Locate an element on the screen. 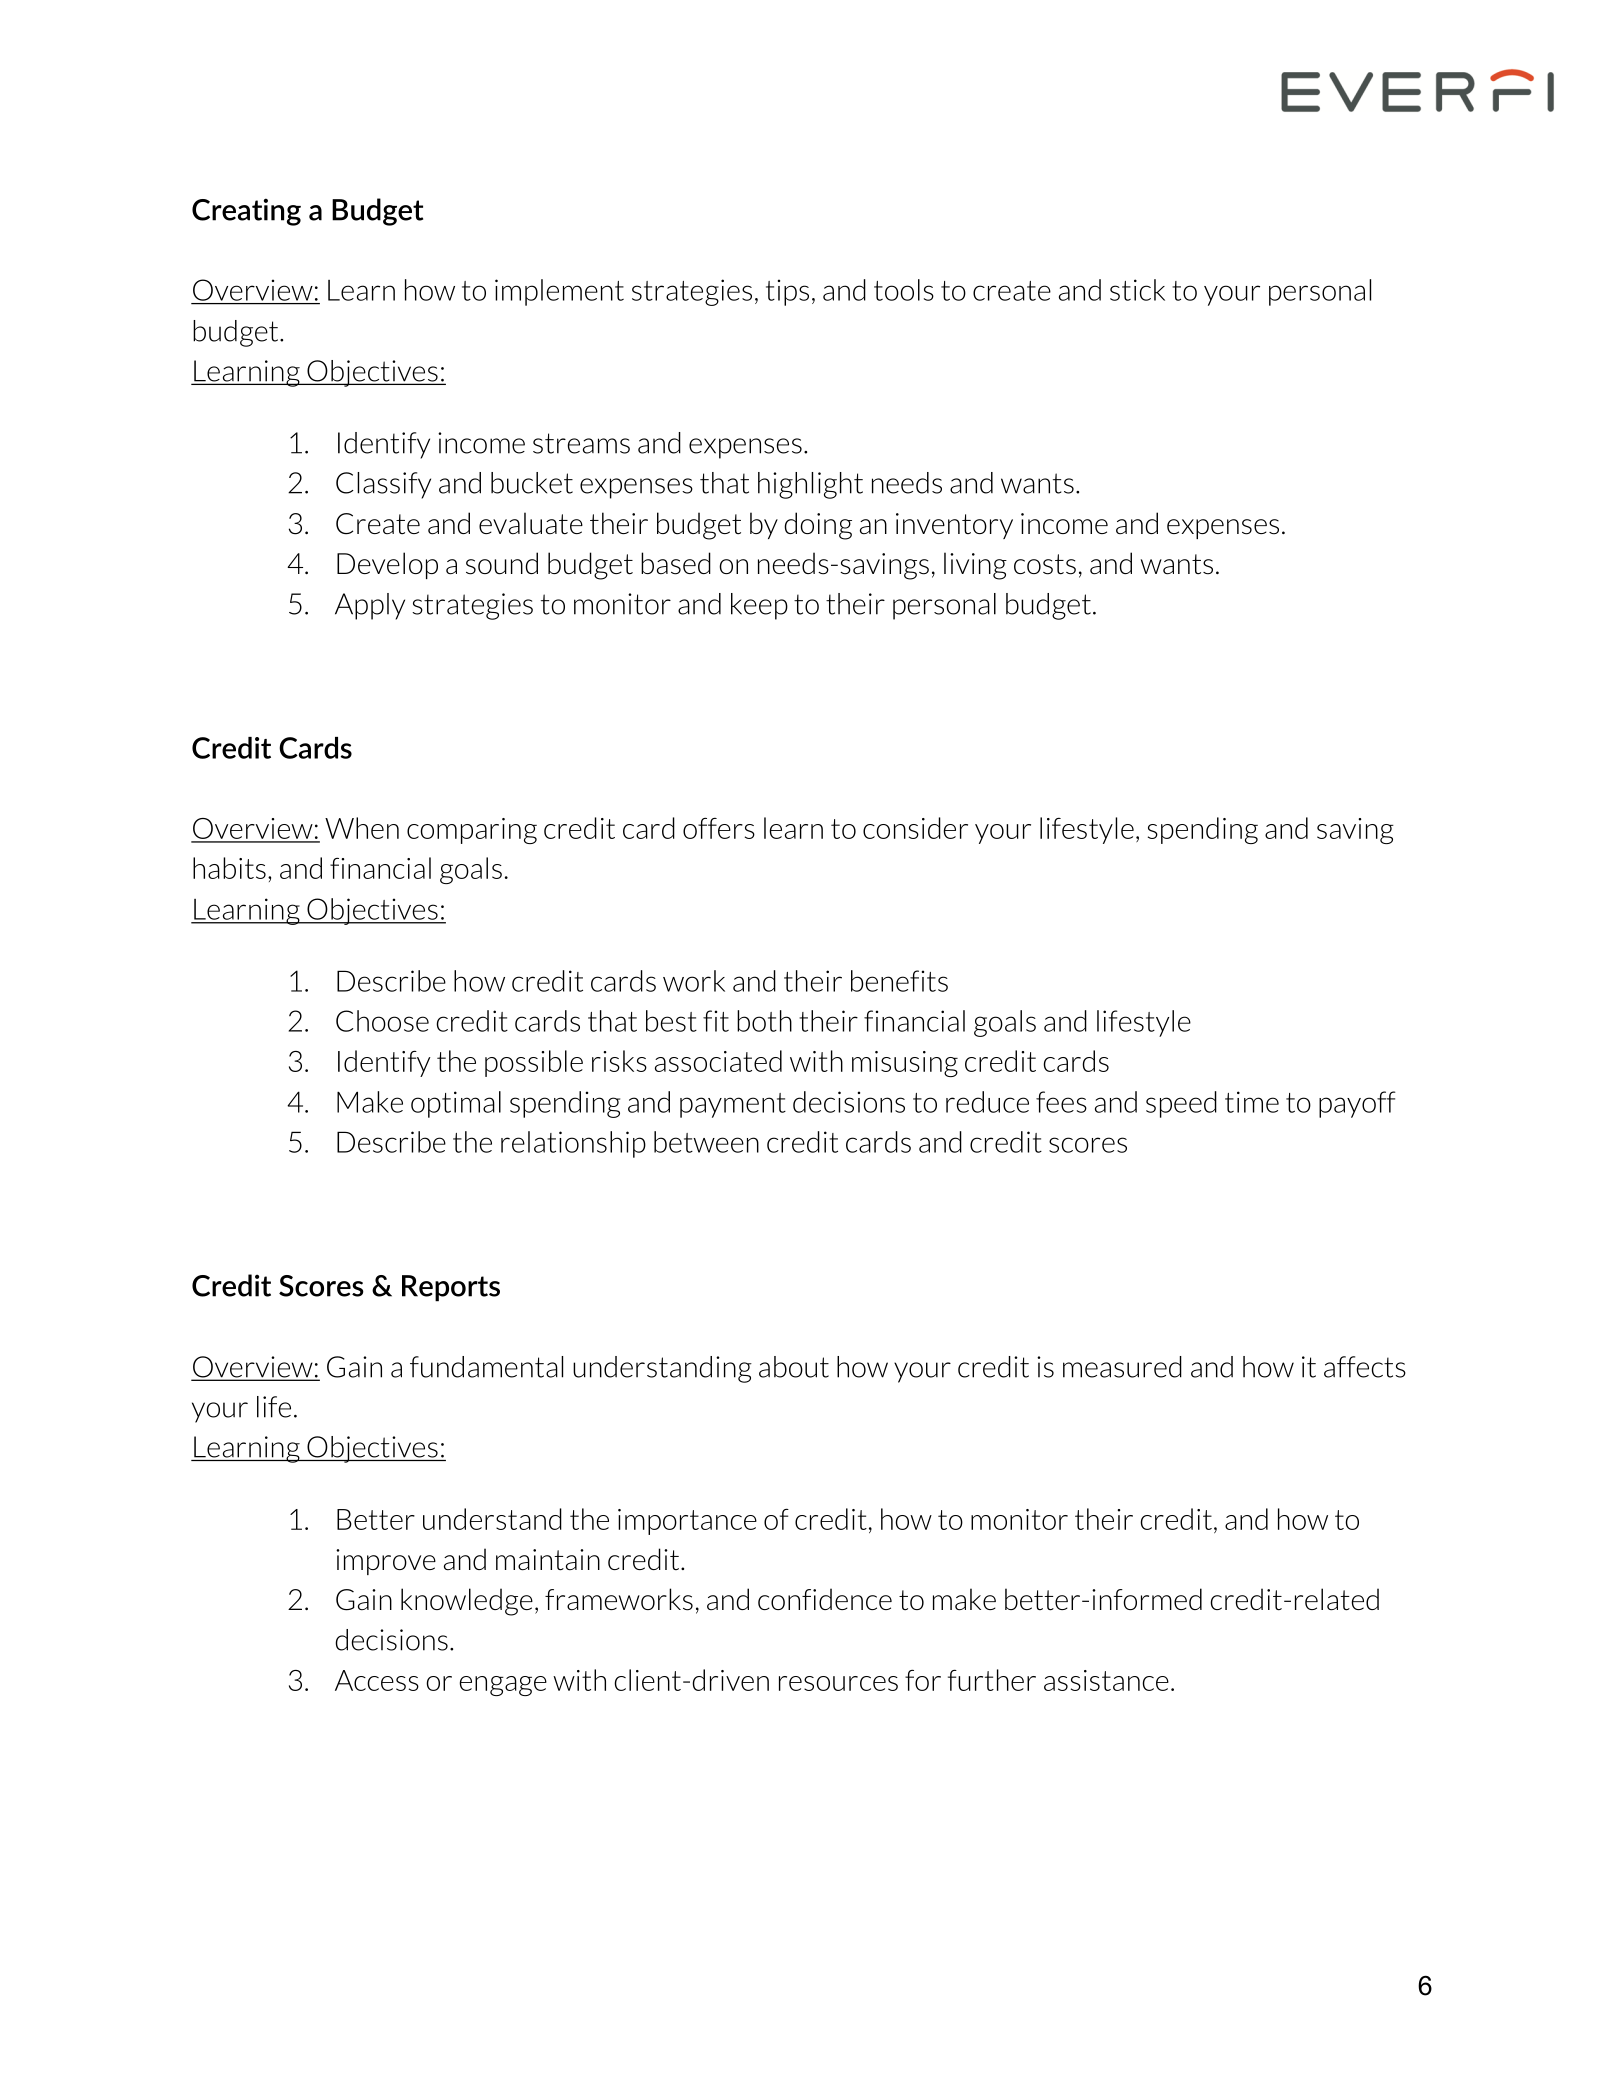 This screenshot has height=2100, width=1623. time is located at coordinates (1252, 1102).
